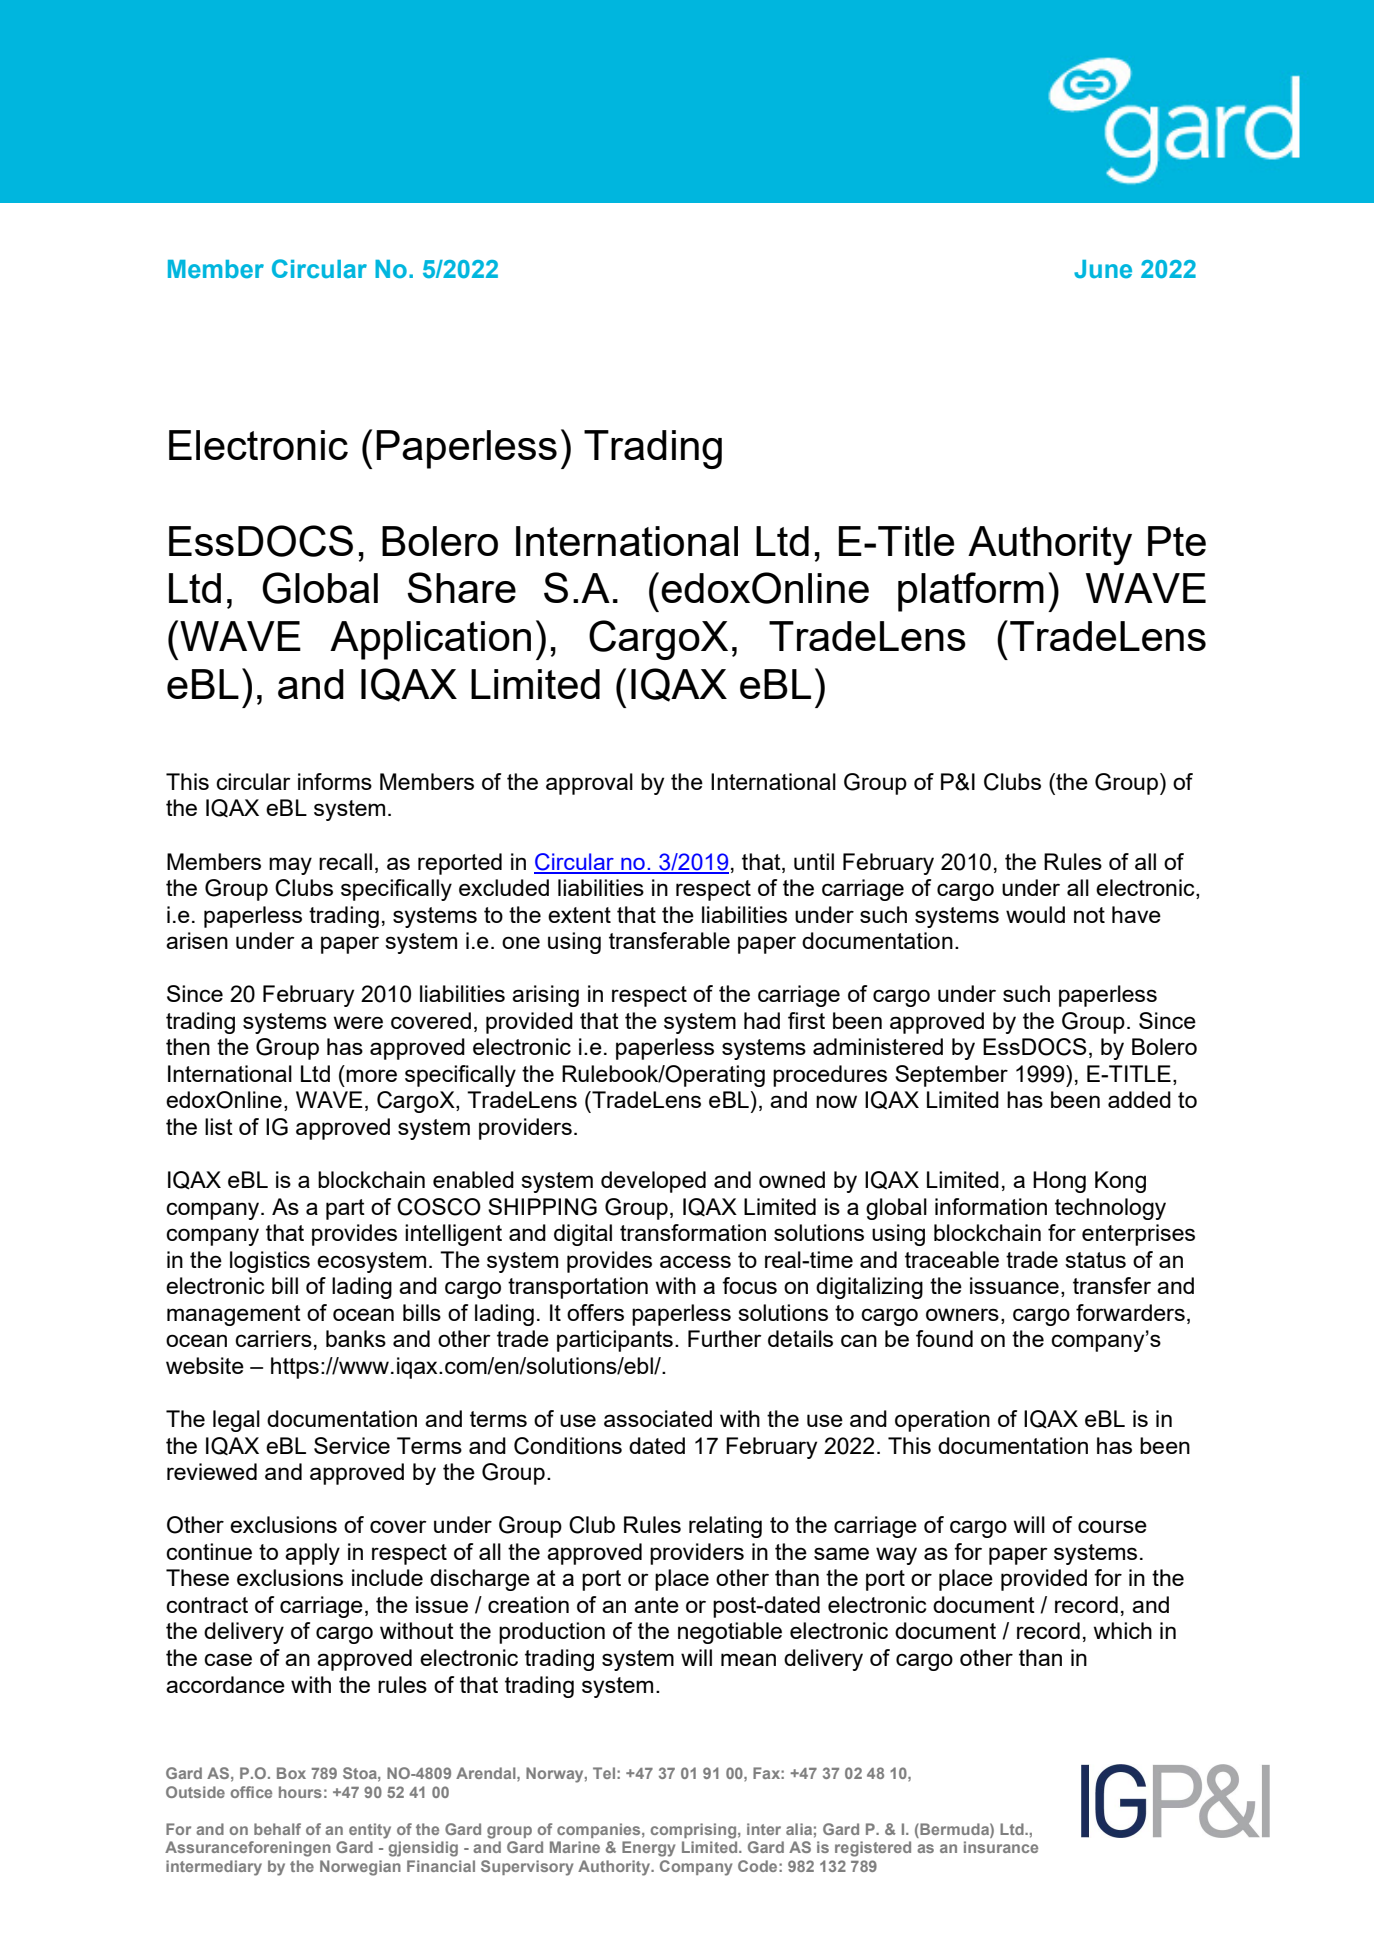 The image size is (1374, 1943). Describe the element at coordinates (1103, 269) in the document. I see `June` at that location.
